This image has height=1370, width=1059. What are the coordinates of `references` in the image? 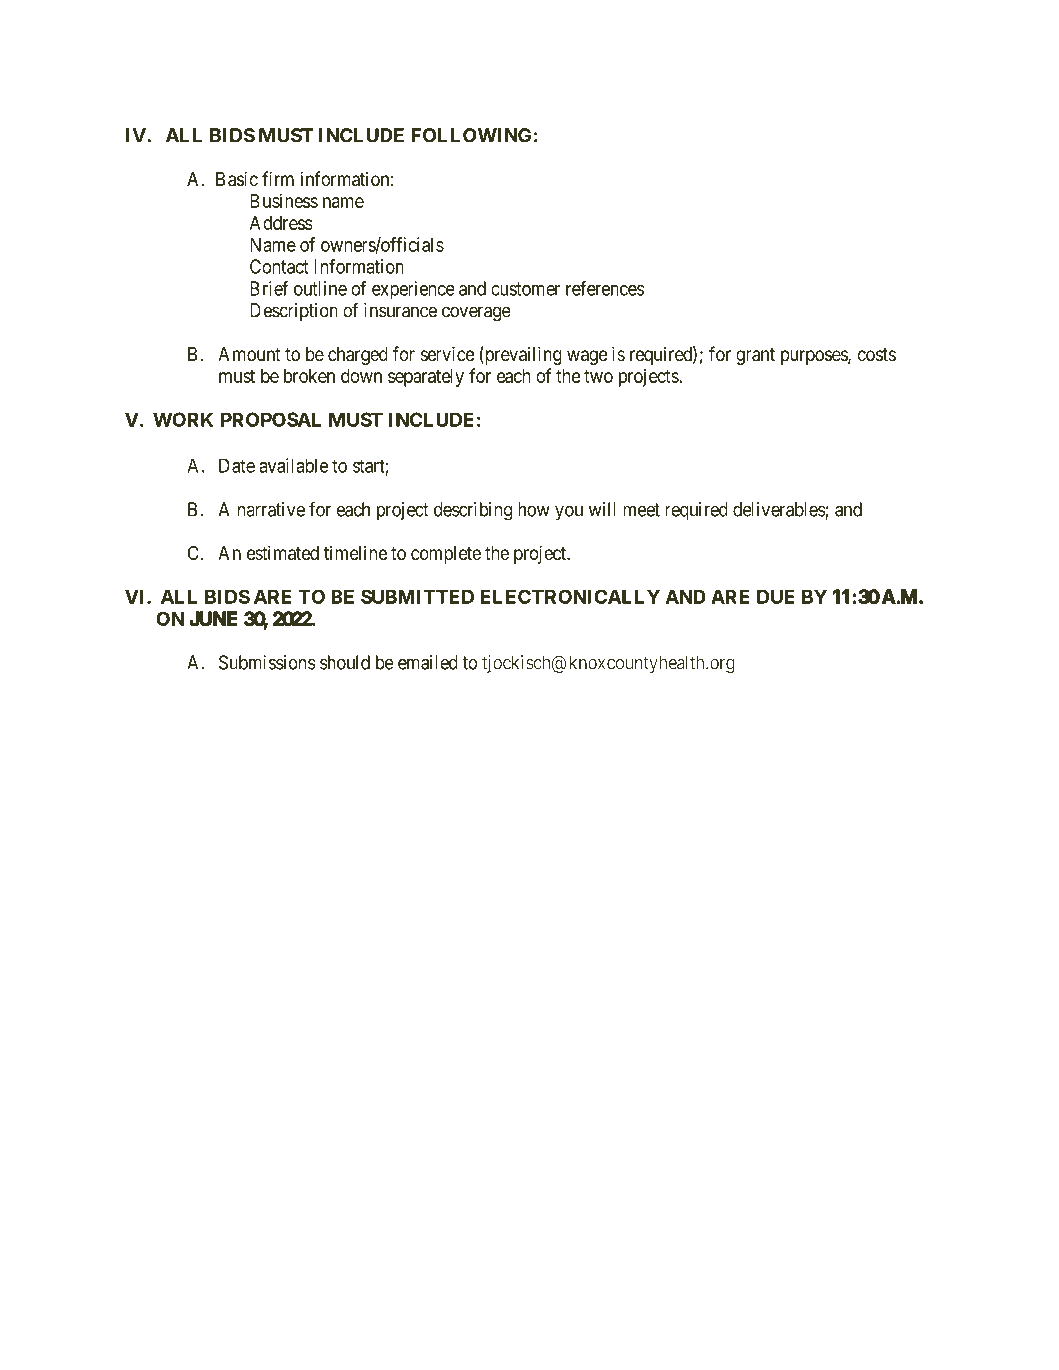 It's located at (605, 288).
